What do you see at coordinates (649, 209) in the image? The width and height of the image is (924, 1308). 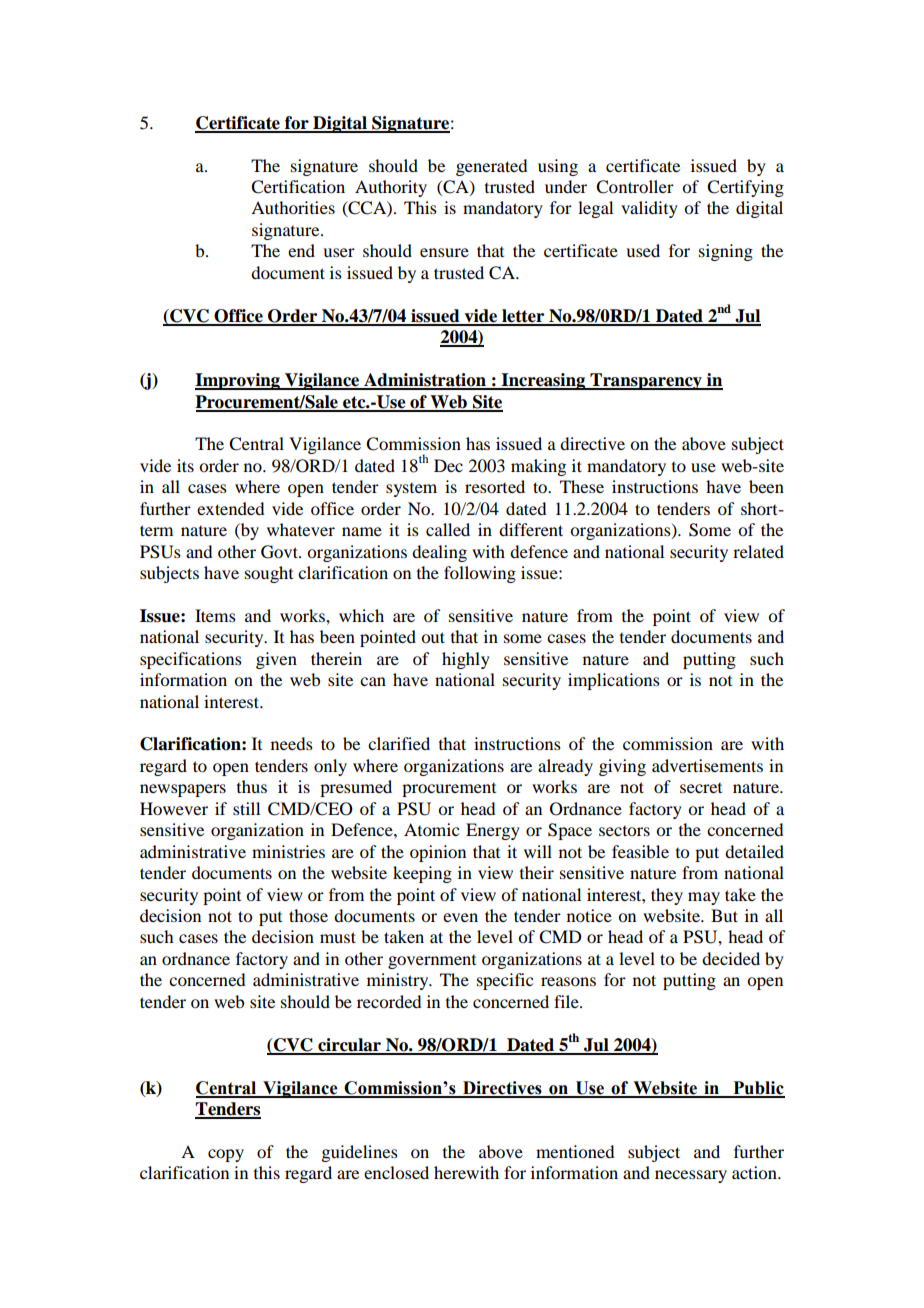 I see `validity` at bounding box center [649, 209].
